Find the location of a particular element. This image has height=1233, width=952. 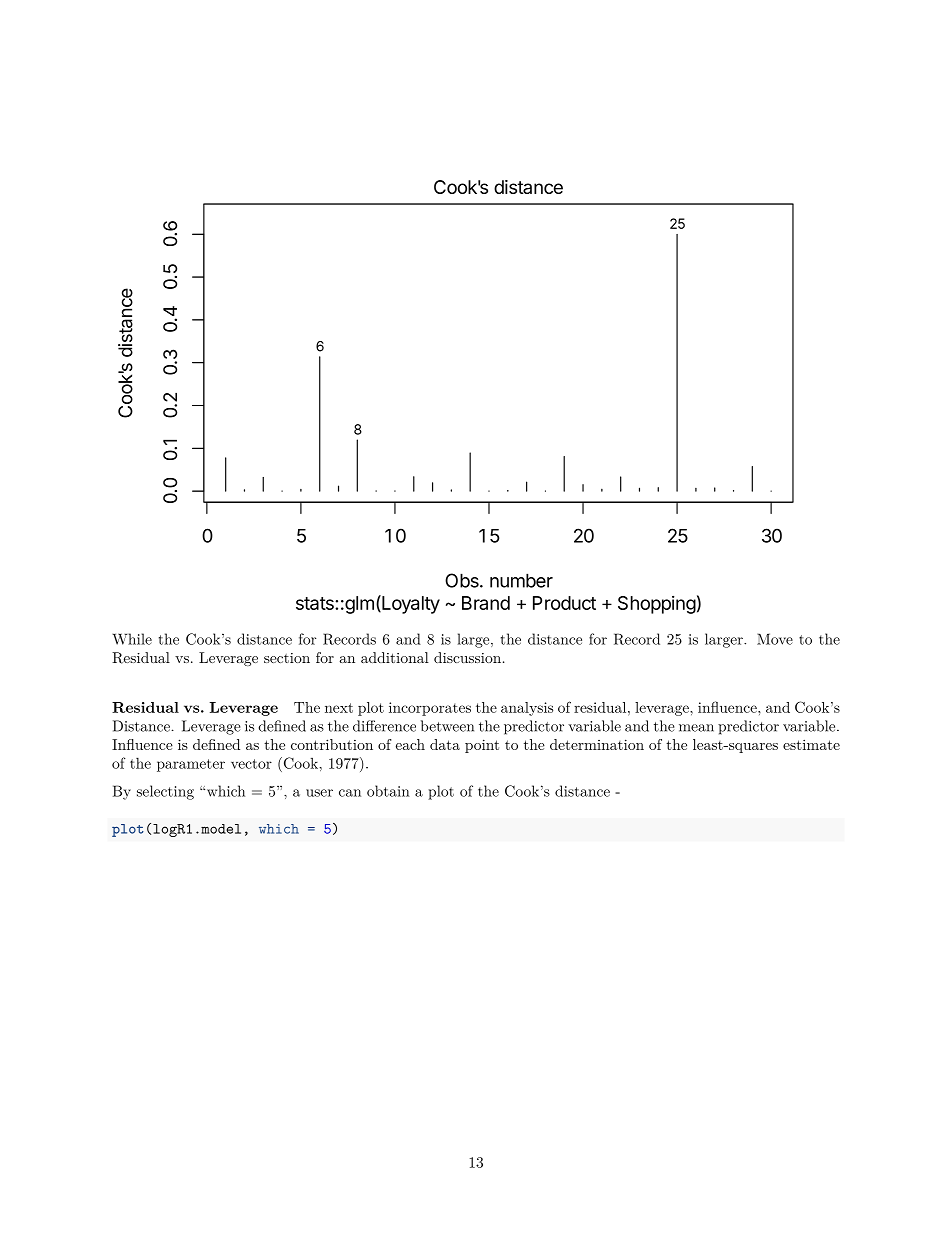

section is located at coordinates (287, 658).
